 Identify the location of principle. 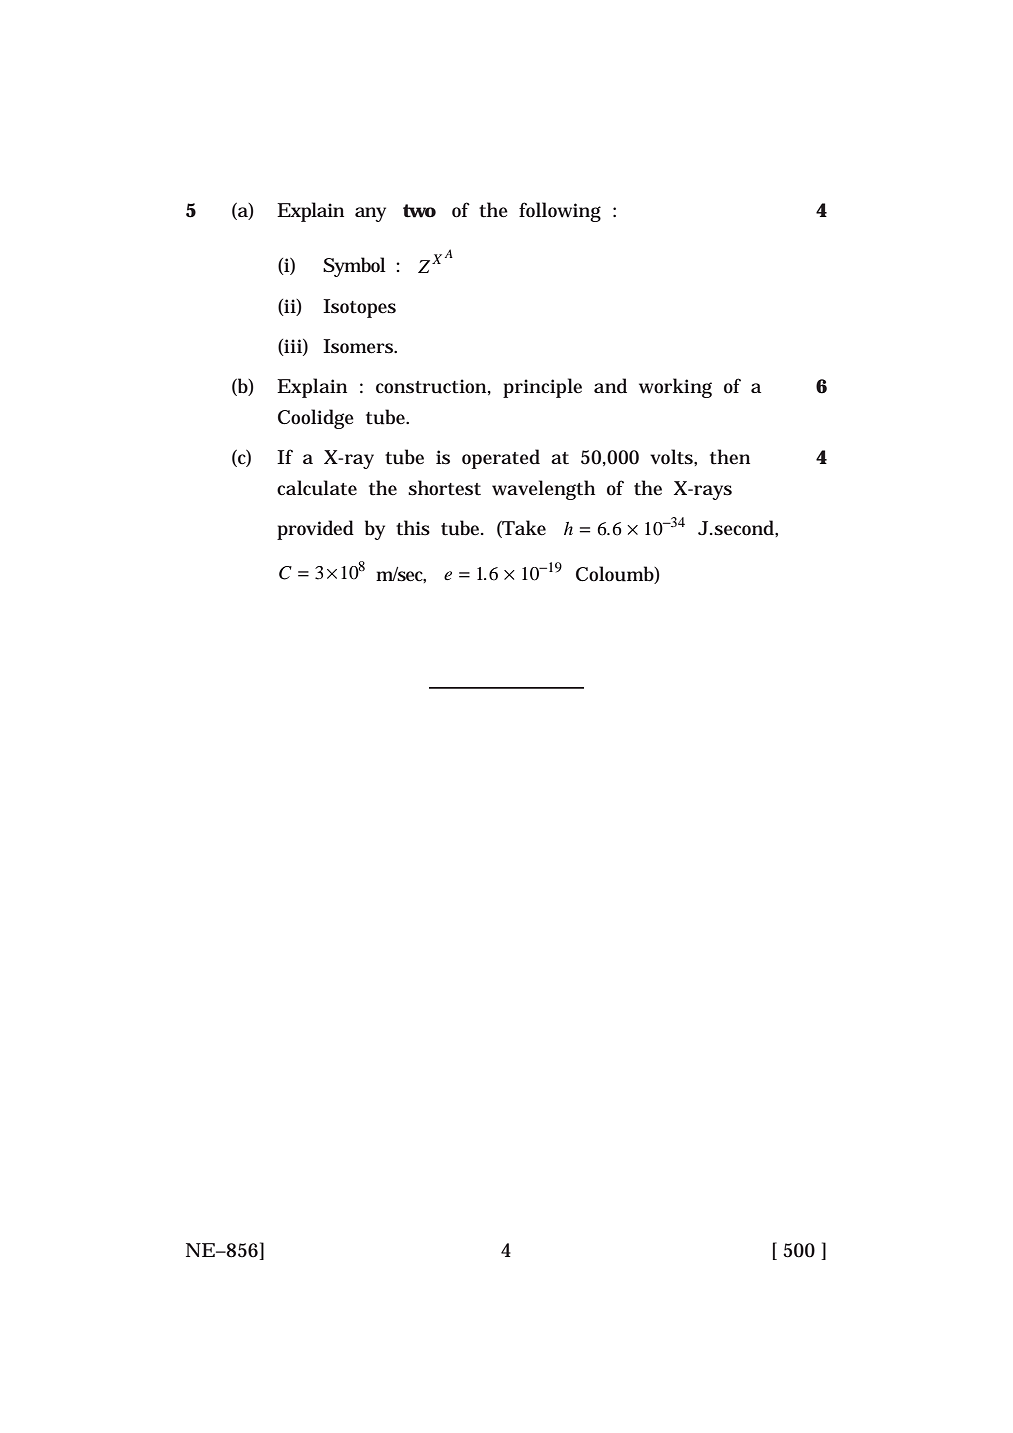
(542, 388).
